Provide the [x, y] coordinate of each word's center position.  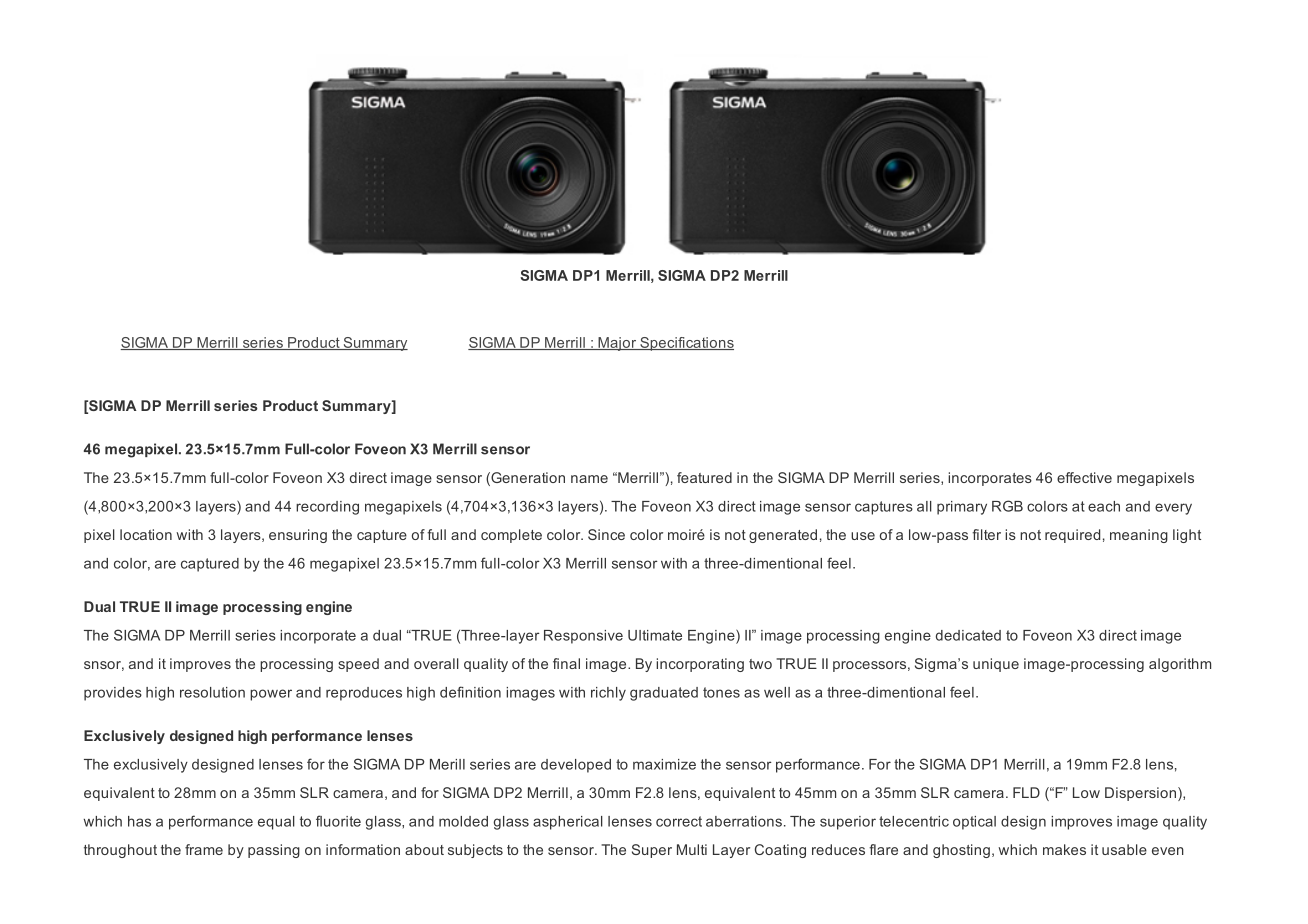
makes [1064, 849]
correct [679, 821]
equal [276, 823]
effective [1084, 477]
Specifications [686, 344]
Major [617, 344]
